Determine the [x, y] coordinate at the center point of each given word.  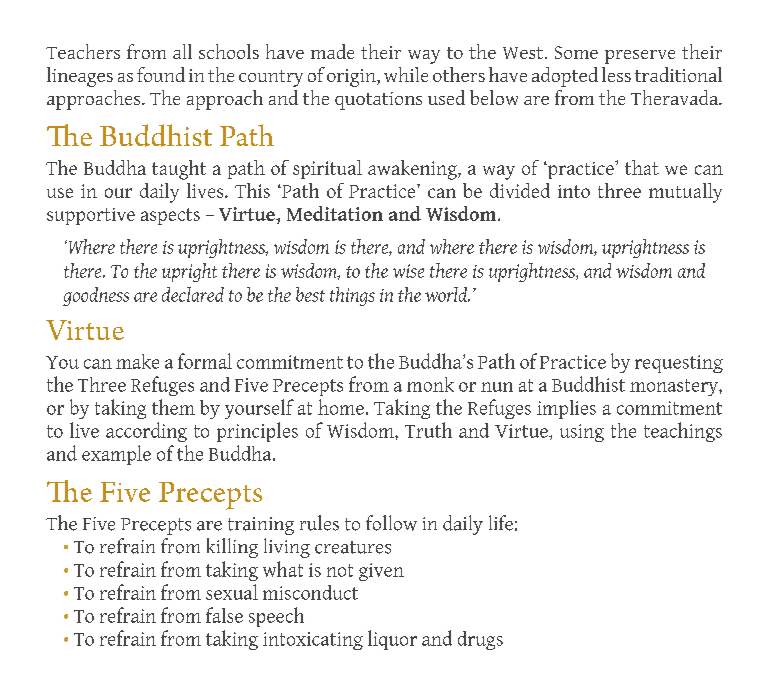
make [137, 361]
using [582, 433]
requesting [679, 364]
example [116, 455]
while [406, 74]
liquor [392, 640]
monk [430, 384]
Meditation [335, 213]
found [161, 74]
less [616, 74]
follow [391, 523]
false [224, 615]
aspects [170, 216]
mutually [685, 193]
